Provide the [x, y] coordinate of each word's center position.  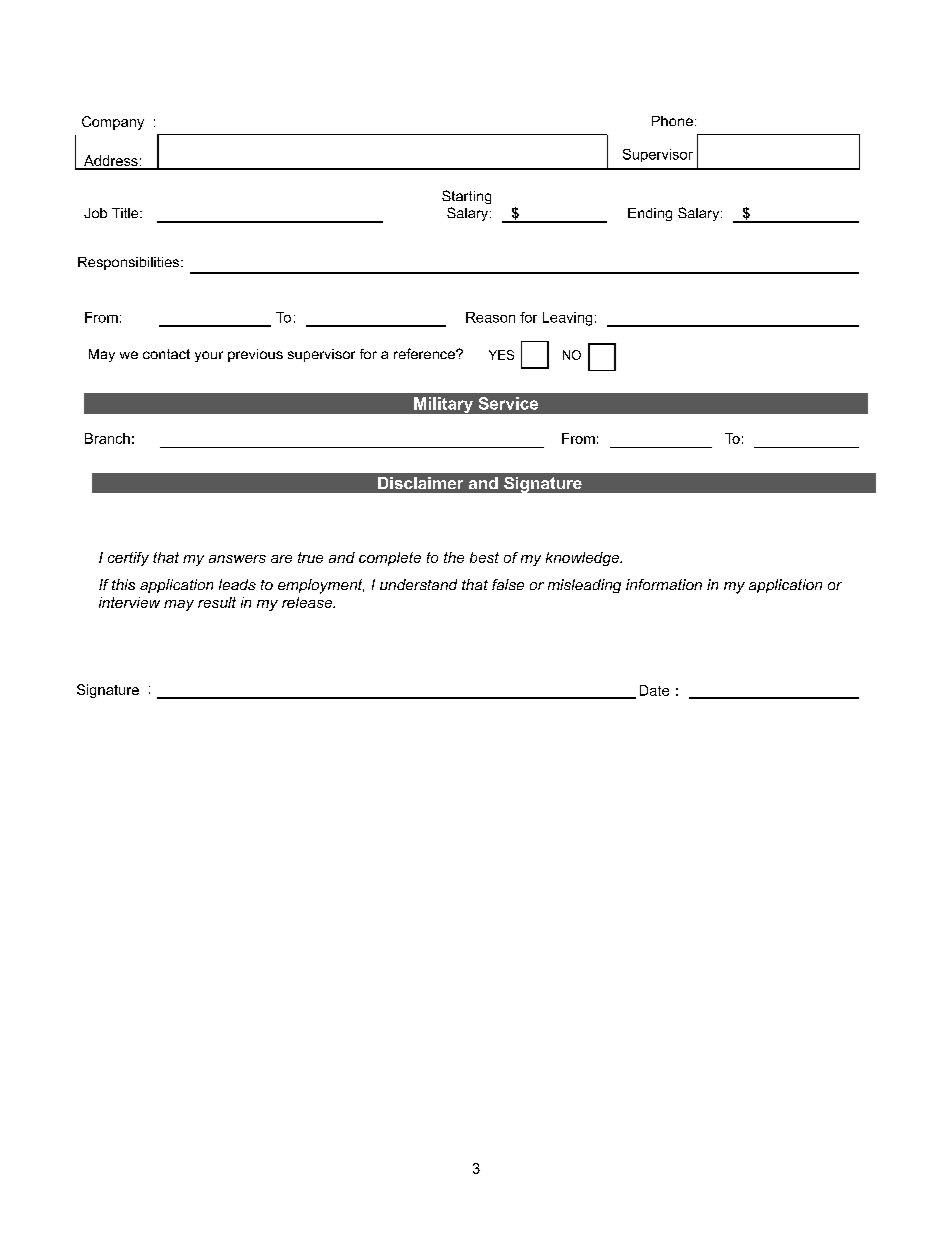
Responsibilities [130, 263]
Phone [672, 121]
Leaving [567, 319]
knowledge [583, 559]
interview [129, 602]
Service [508, 403]
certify [128, 559]
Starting [466, 197]
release [308, 602]
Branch [107, 438]
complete [390, 559]
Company [113, 123]
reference [425, 353]
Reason [490, 317]
